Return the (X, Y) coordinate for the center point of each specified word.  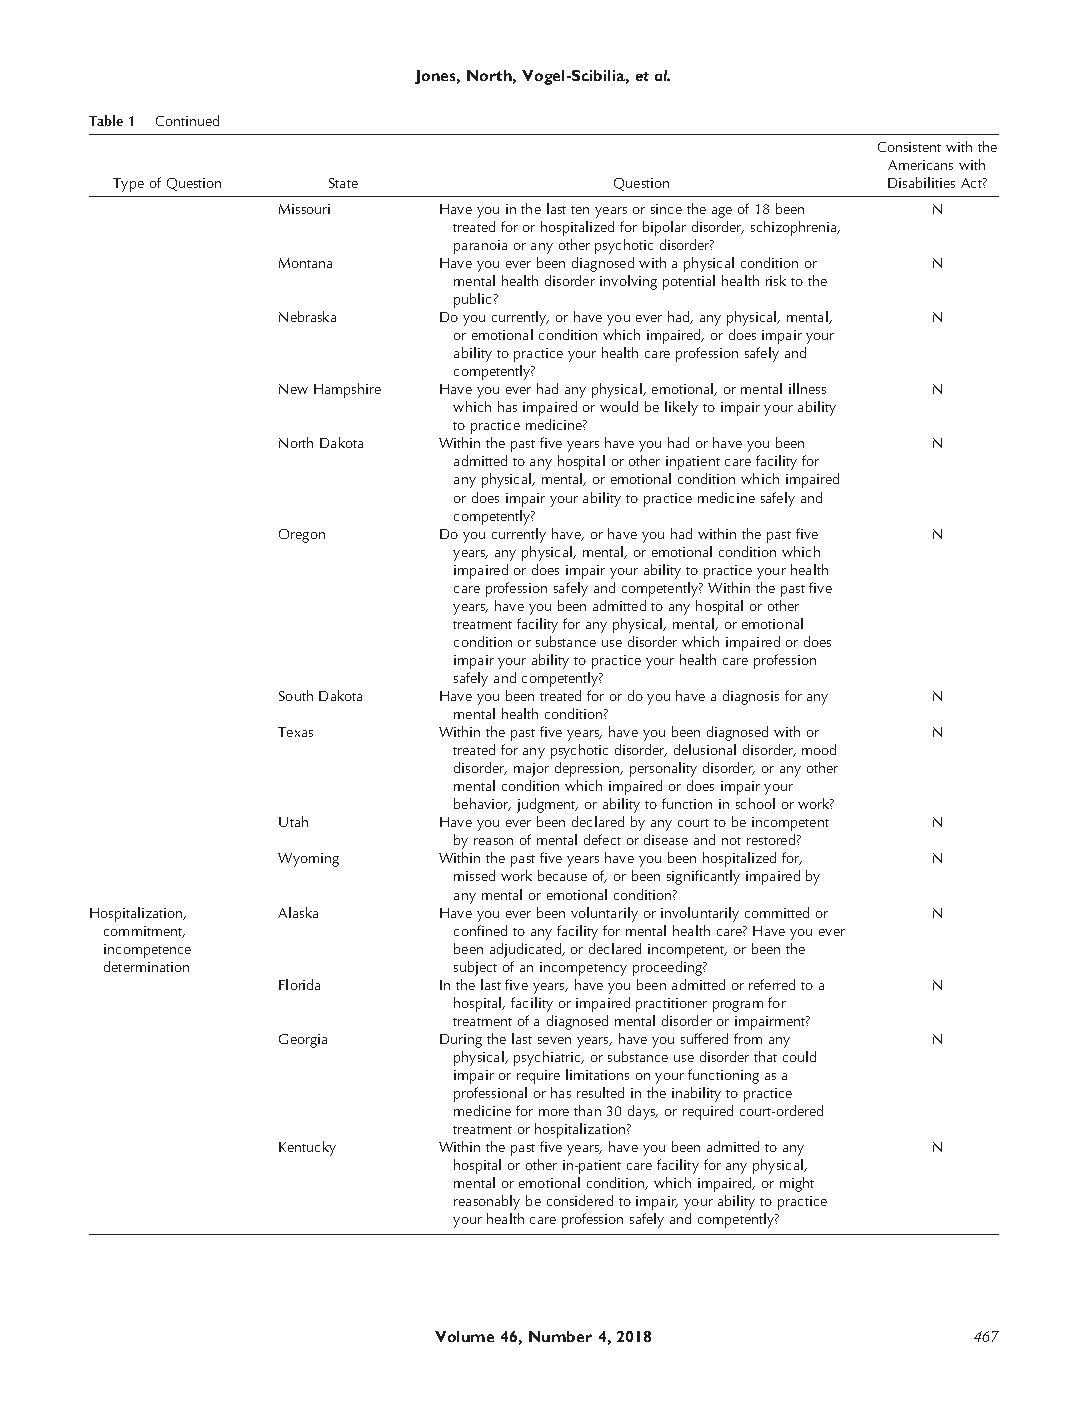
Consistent (909, 147)
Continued (187, 120)
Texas (295, 732)
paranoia (480, 247)
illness (807, 388)
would (619, 406)
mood (819, 749)
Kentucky (307, 1148)
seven (554, 1040)
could (799, 1056)
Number (560, 1336)
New (293, 389)
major (531, 770)
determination (146, 966)
